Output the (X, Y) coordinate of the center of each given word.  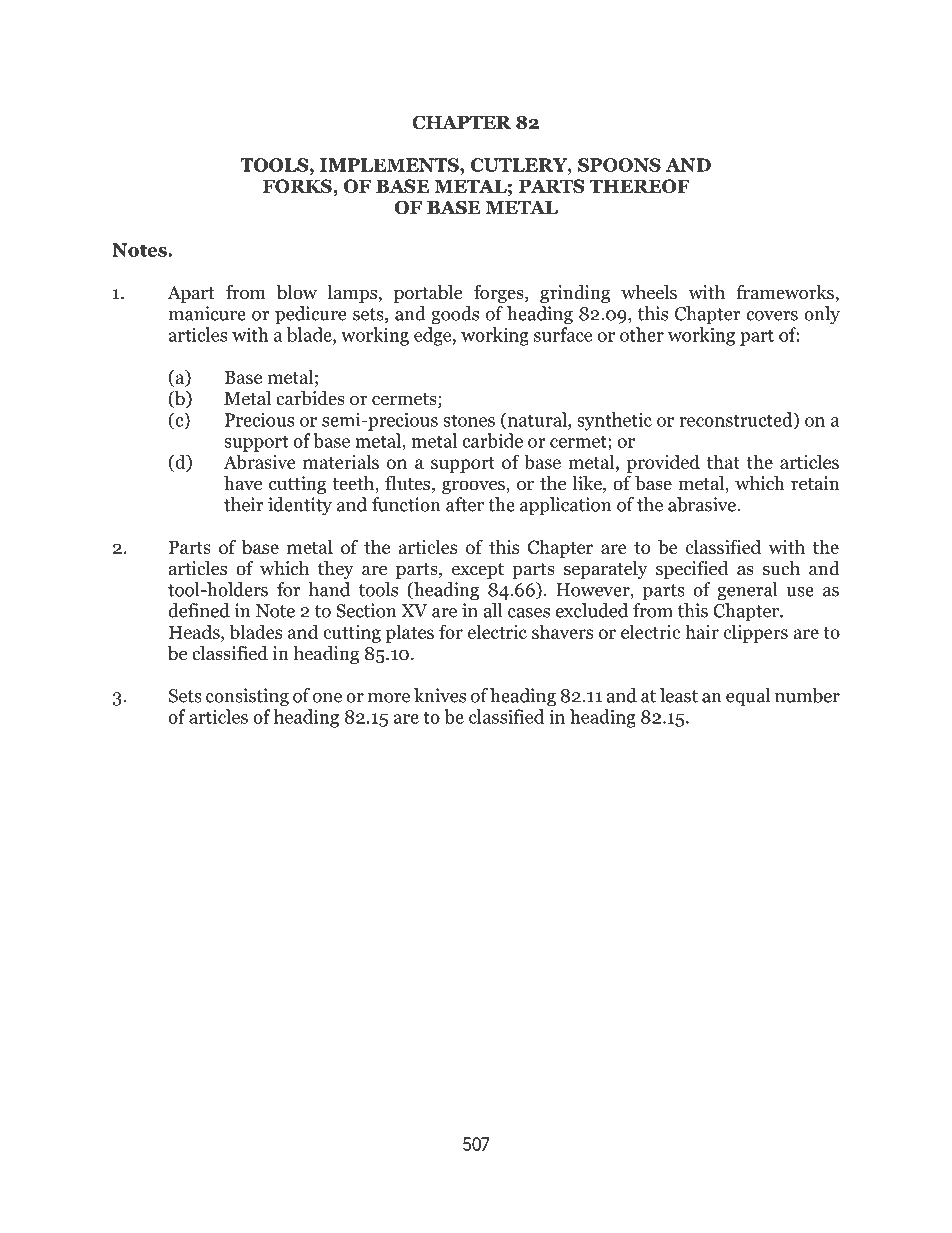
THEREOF (640, 186)
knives (440, 695)
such (781, 568)
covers (772, 316)
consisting (247, 697)
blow (297, 292)
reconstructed (737, 420)
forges (500, 294)
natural (537, 420)
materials (341, 461)
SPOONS (619, 165)
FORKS (297, 186)
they (336, 570)
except (478, 571)
